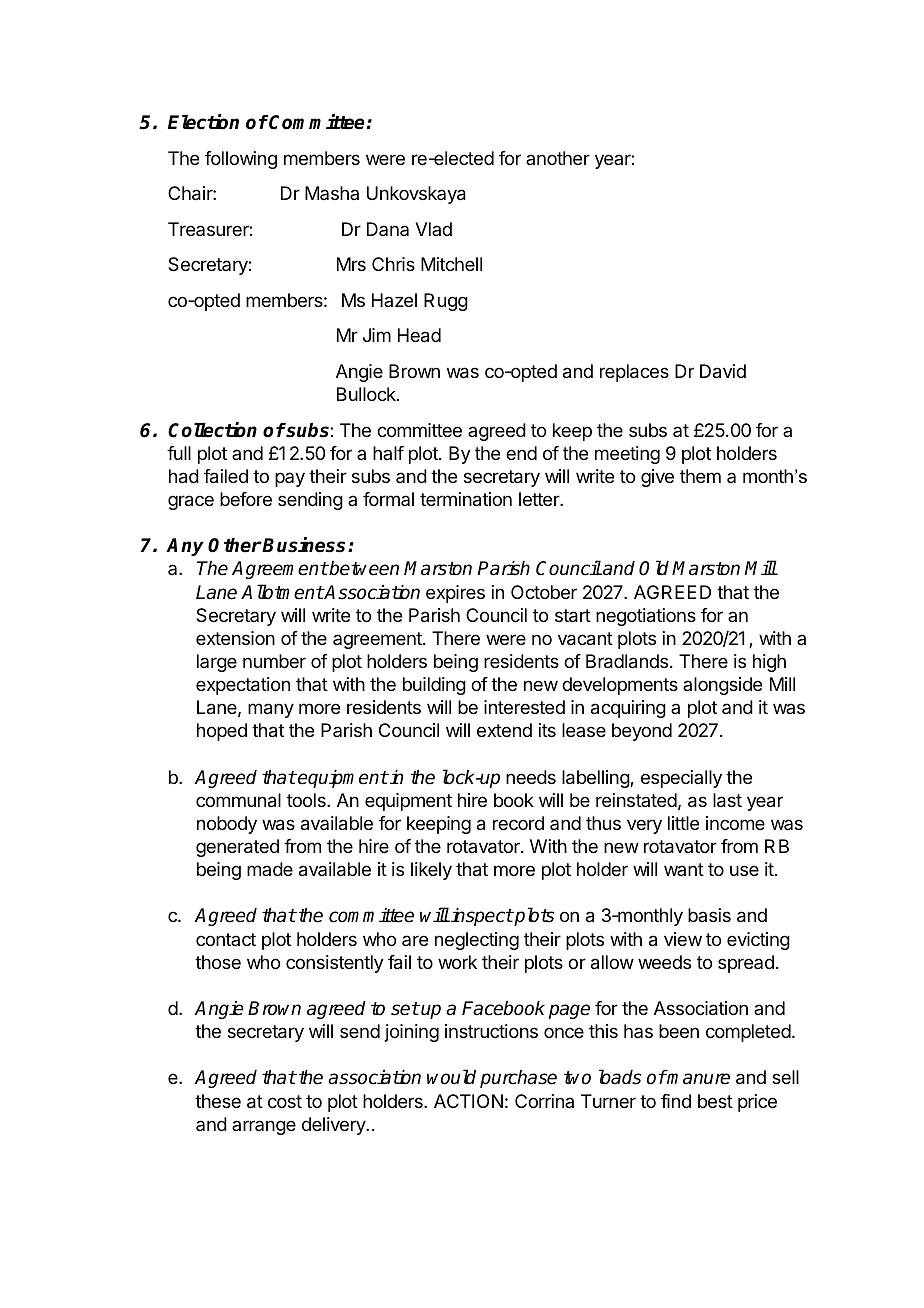 The width and height of the screenshot is (924, 1308). Describe the element at coordinates (723, 371) in the screenshot. I see `David` at that location.
